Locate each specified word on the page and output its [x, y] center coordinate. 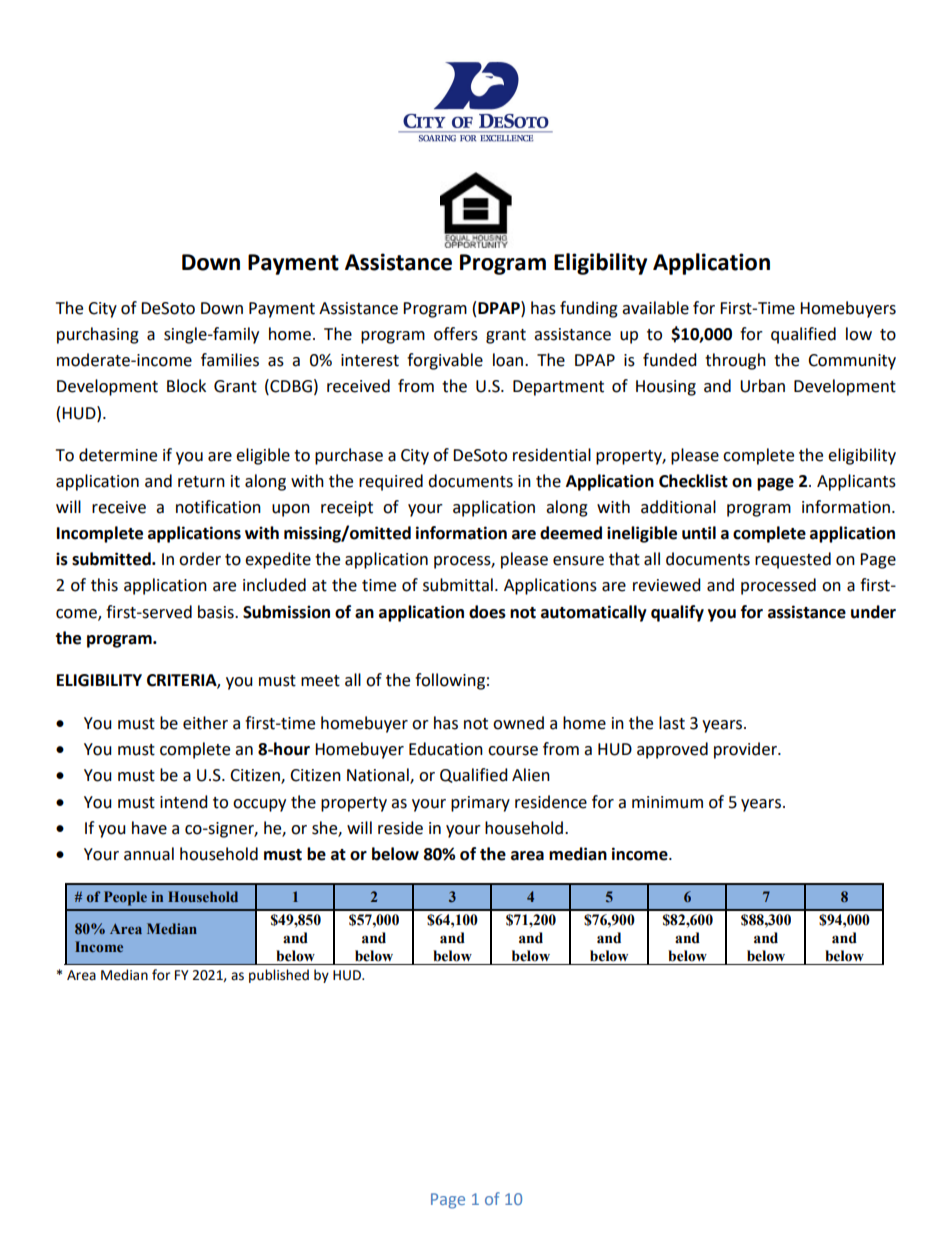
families [230, 360]
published [279, 976]
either [205, 723]
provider [746, 750]
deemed [571, 533]
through [735, 361]
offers [456, 334]
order [200, 559]
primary [480, 804]
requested [793, 560]
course [513, 751]
